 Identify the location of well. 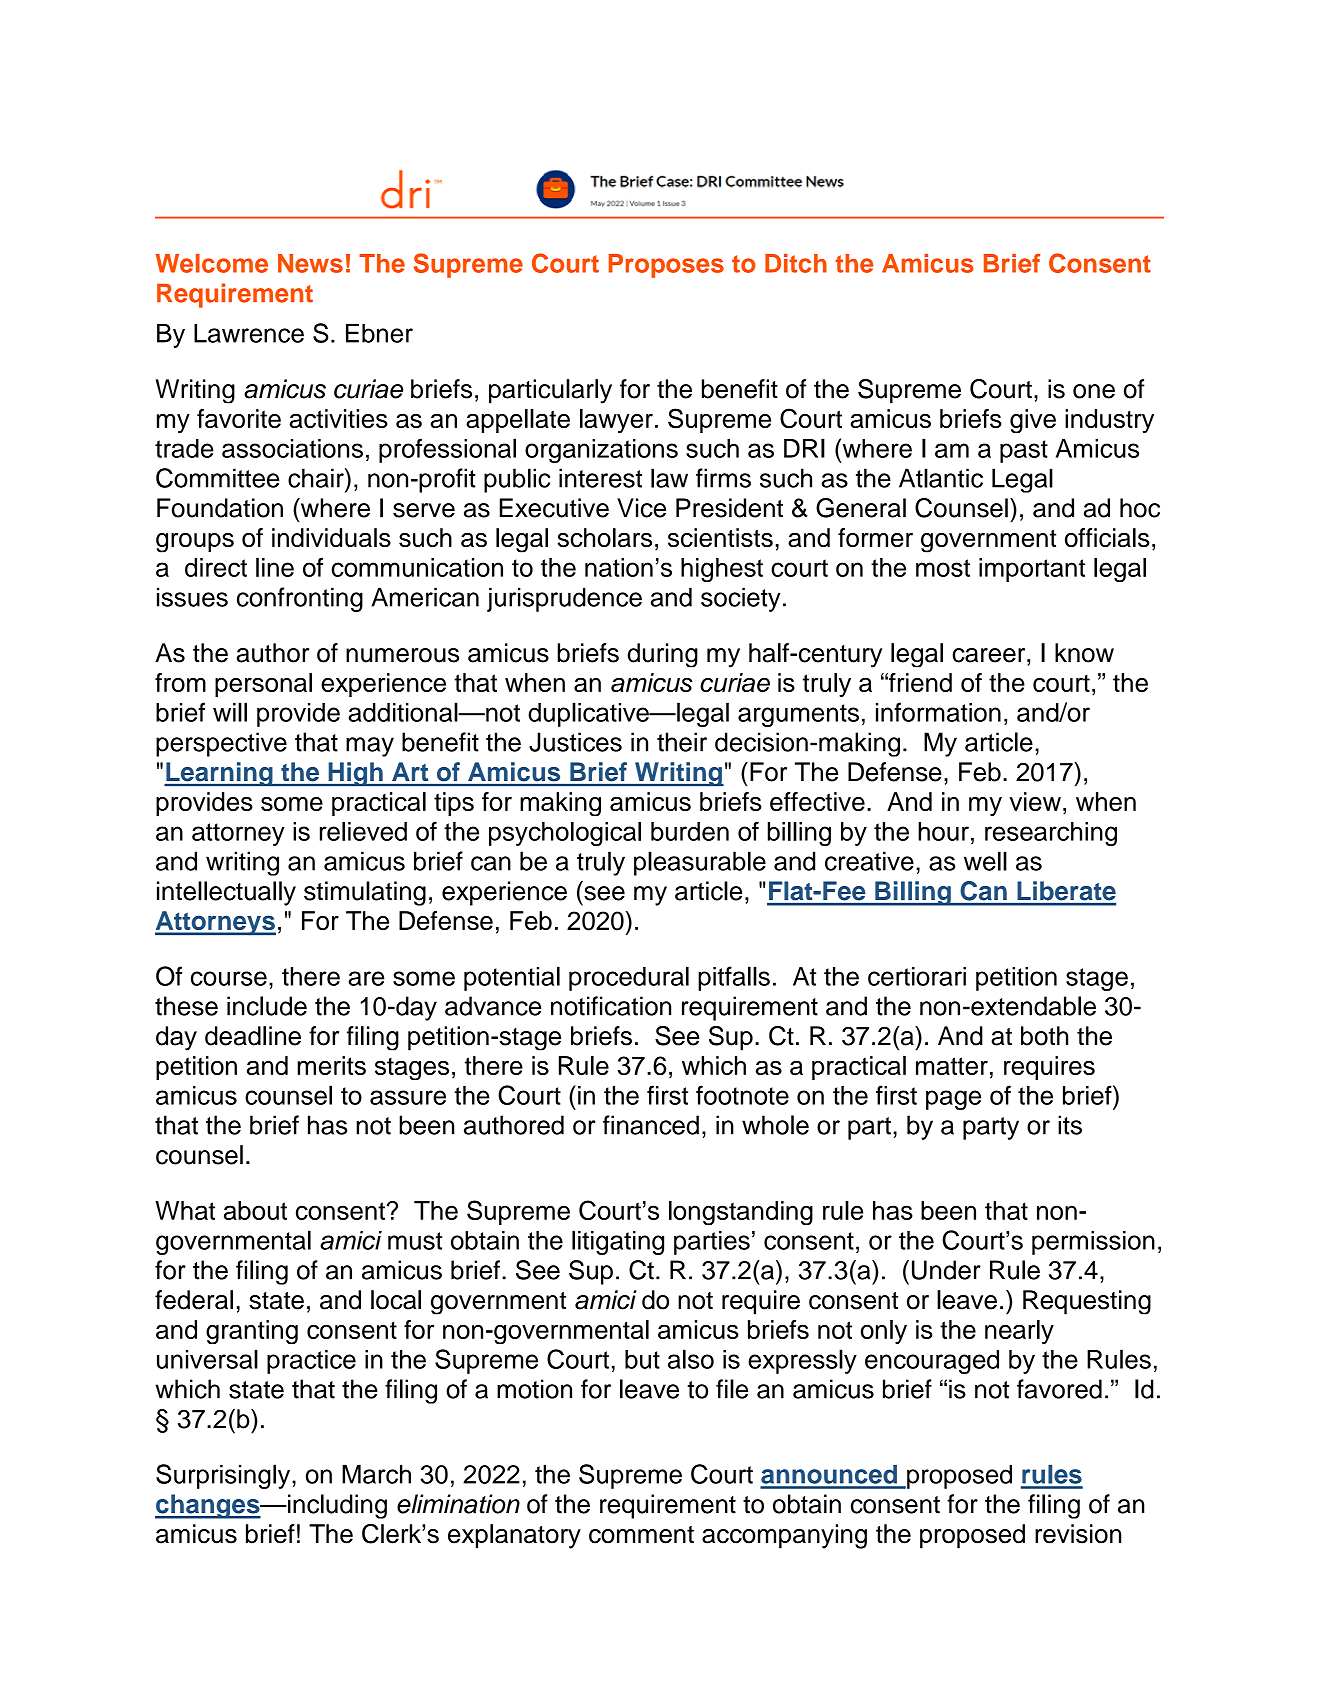
(985, 861).
